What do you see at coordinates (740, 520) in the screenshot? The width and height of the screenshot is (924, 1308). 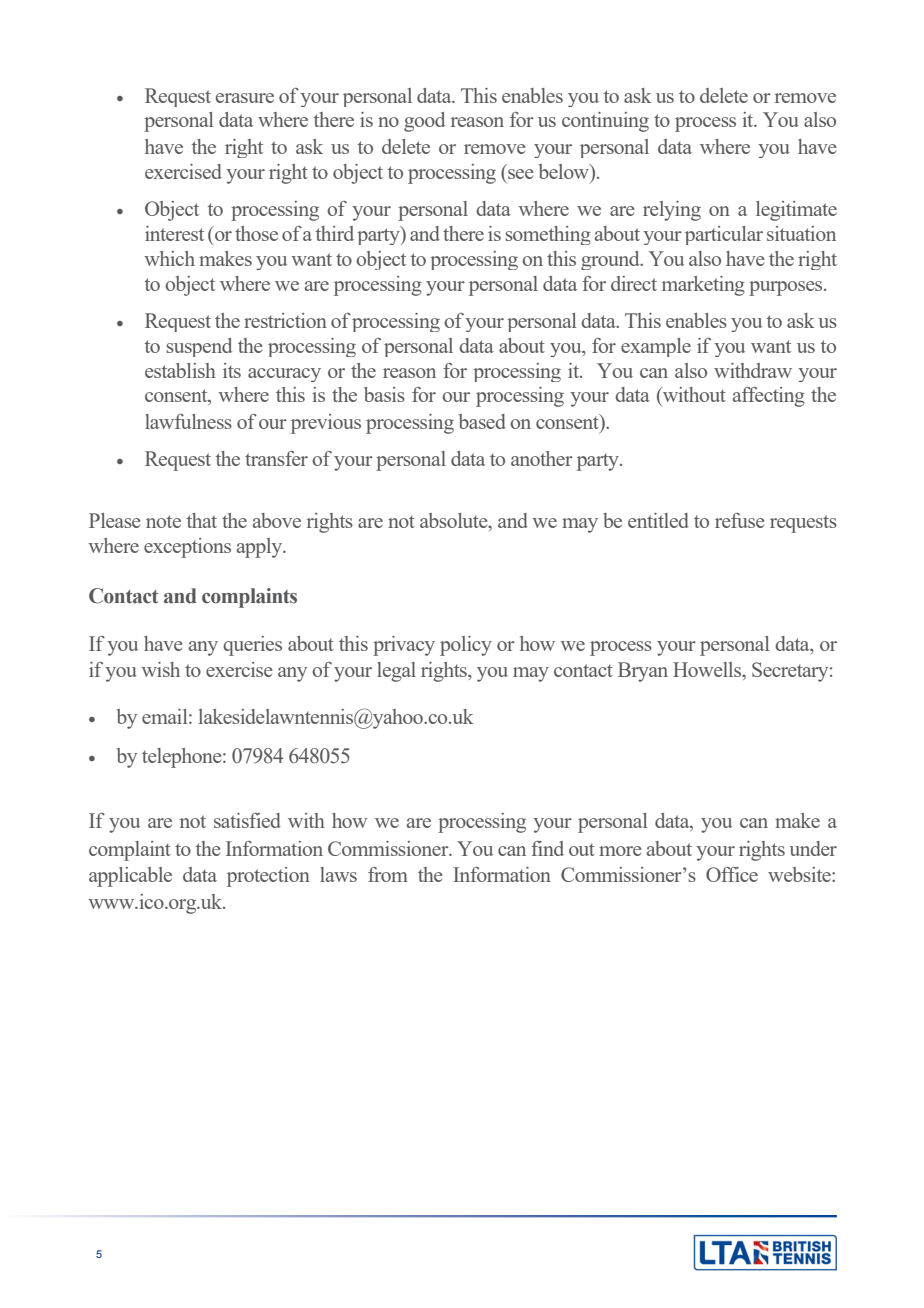 I see `refuse` at bounding box center [740, 520].
